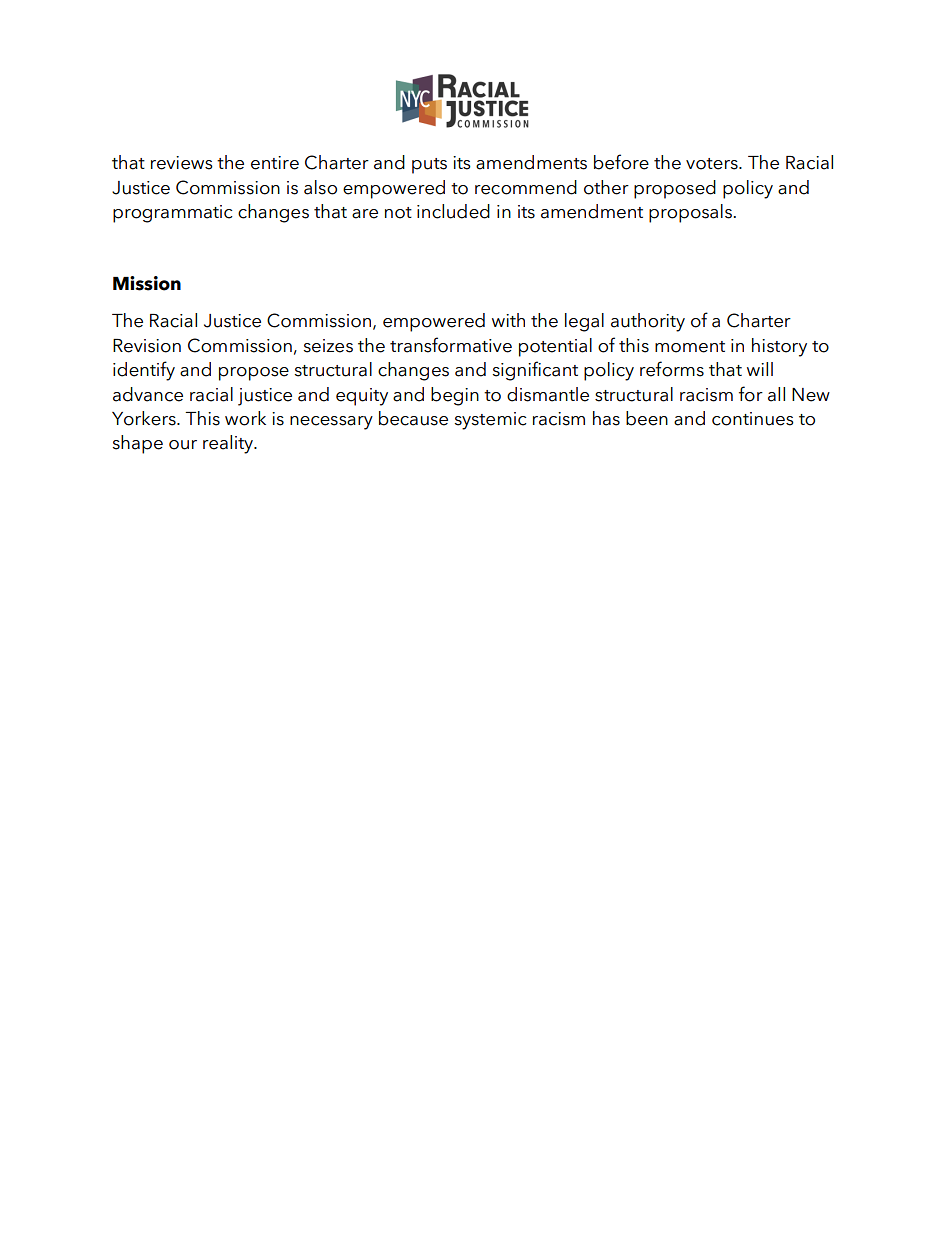  I want to click on with, so click(508, 320).
